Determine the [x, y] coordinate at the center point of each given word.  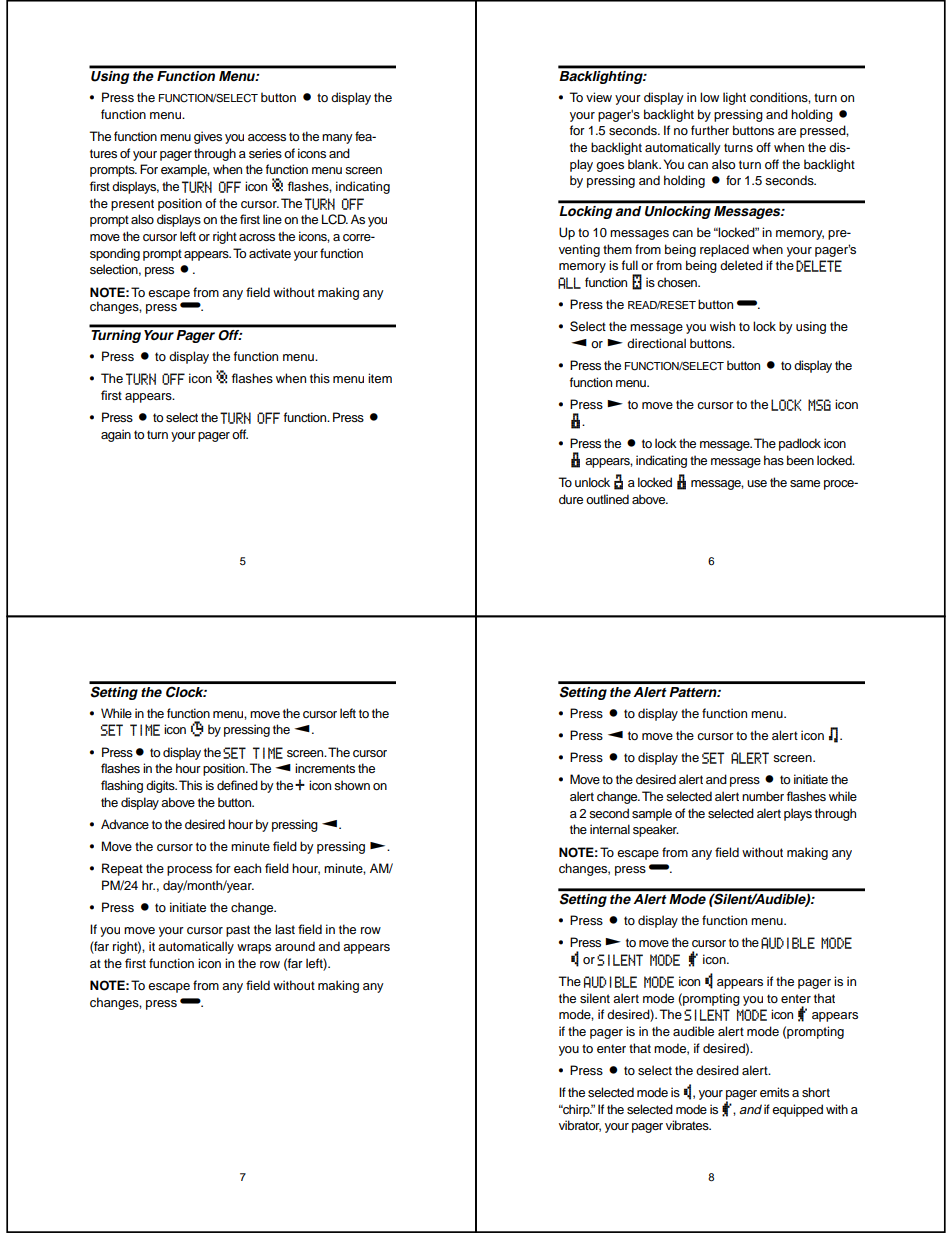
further [710, 130]
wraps [254, 949]
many [337, 139]
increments [325, 768]
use [757, 483]
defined [237, 785]
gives [208, 137]
